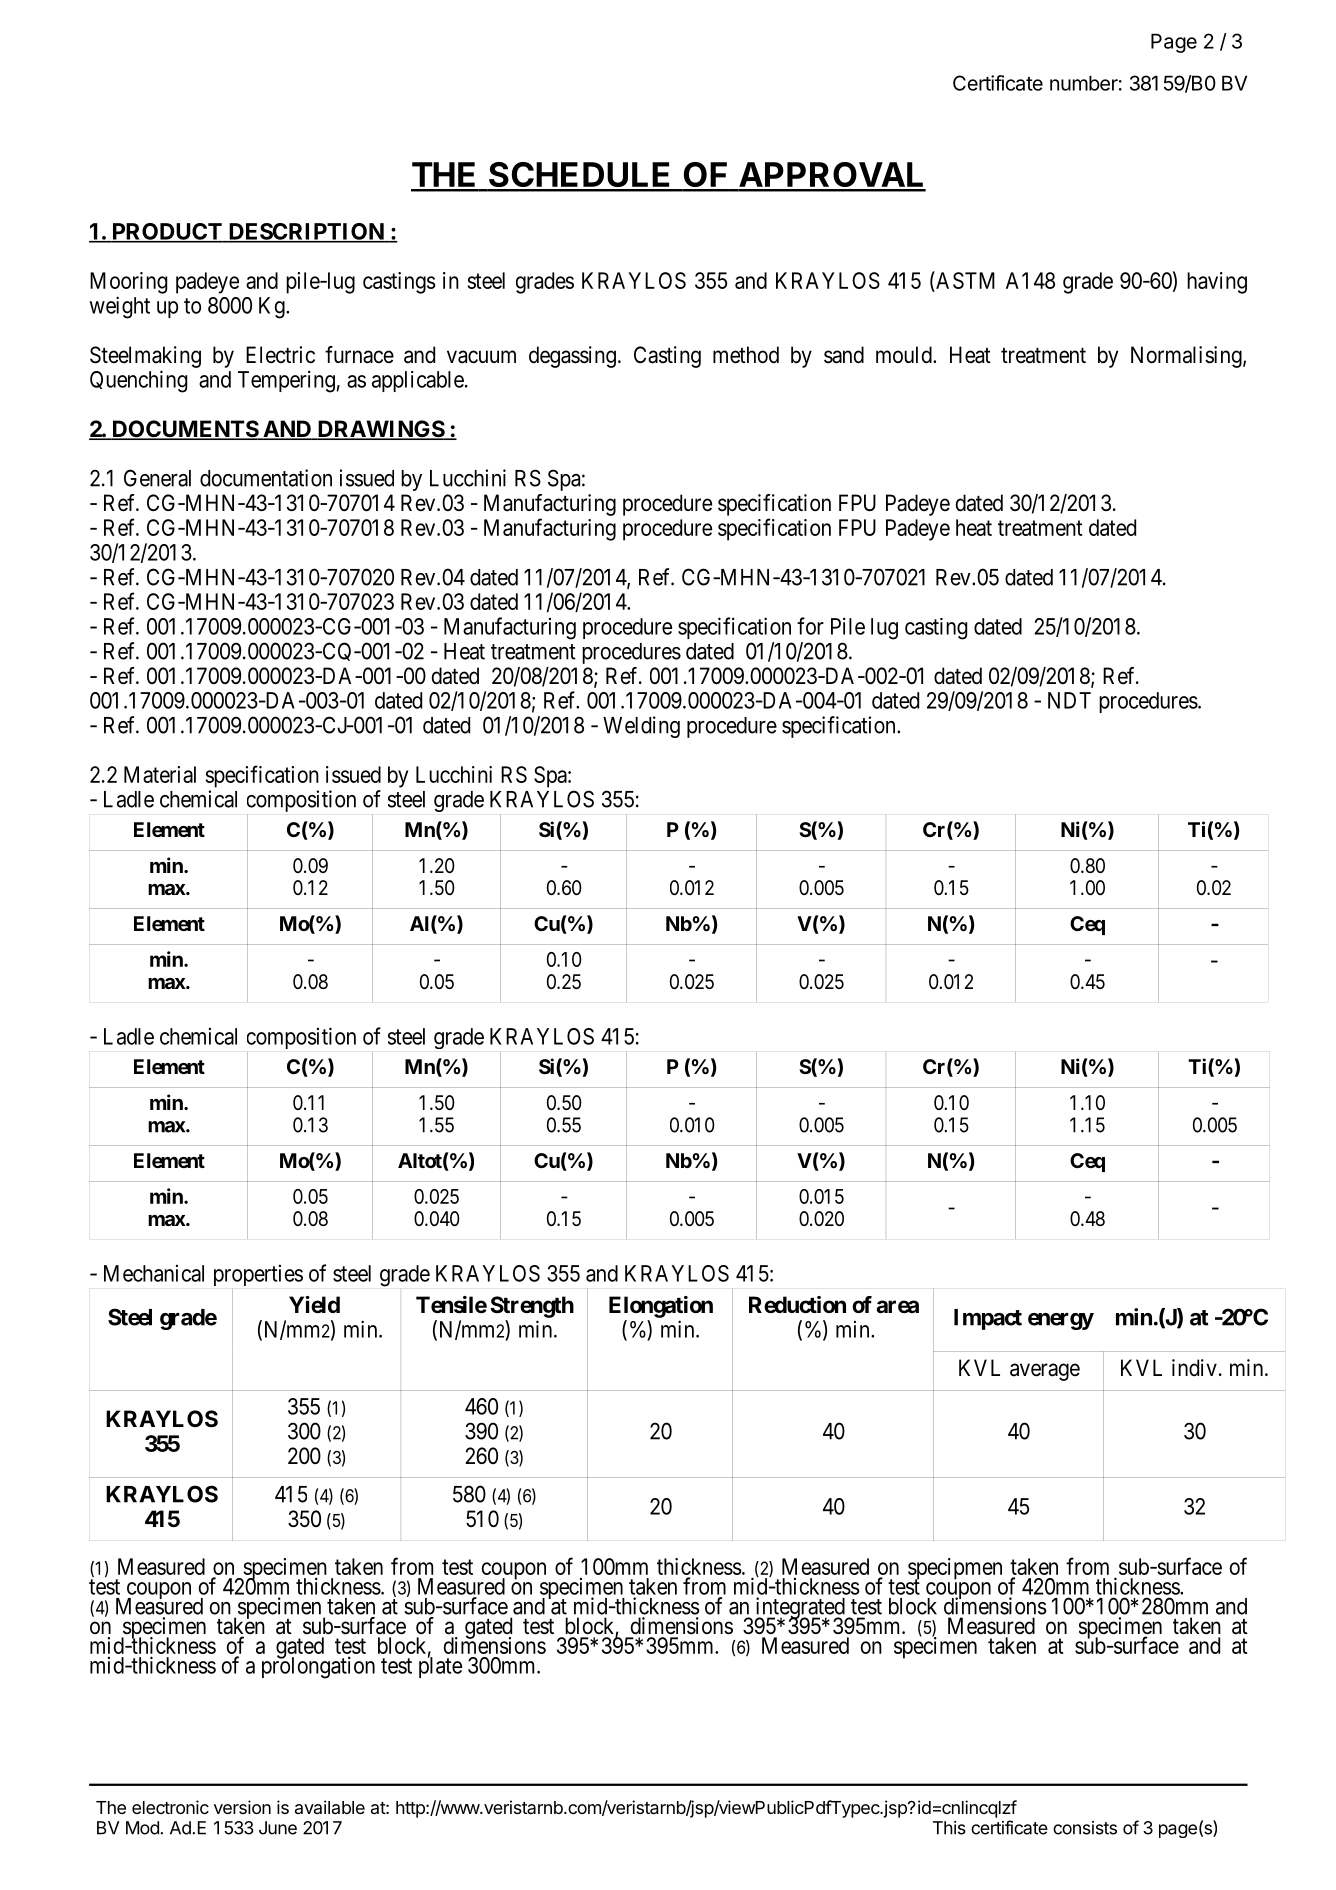  Describe the element at coordinates (964, 281) in the document. I see `ASTM` at that location.
